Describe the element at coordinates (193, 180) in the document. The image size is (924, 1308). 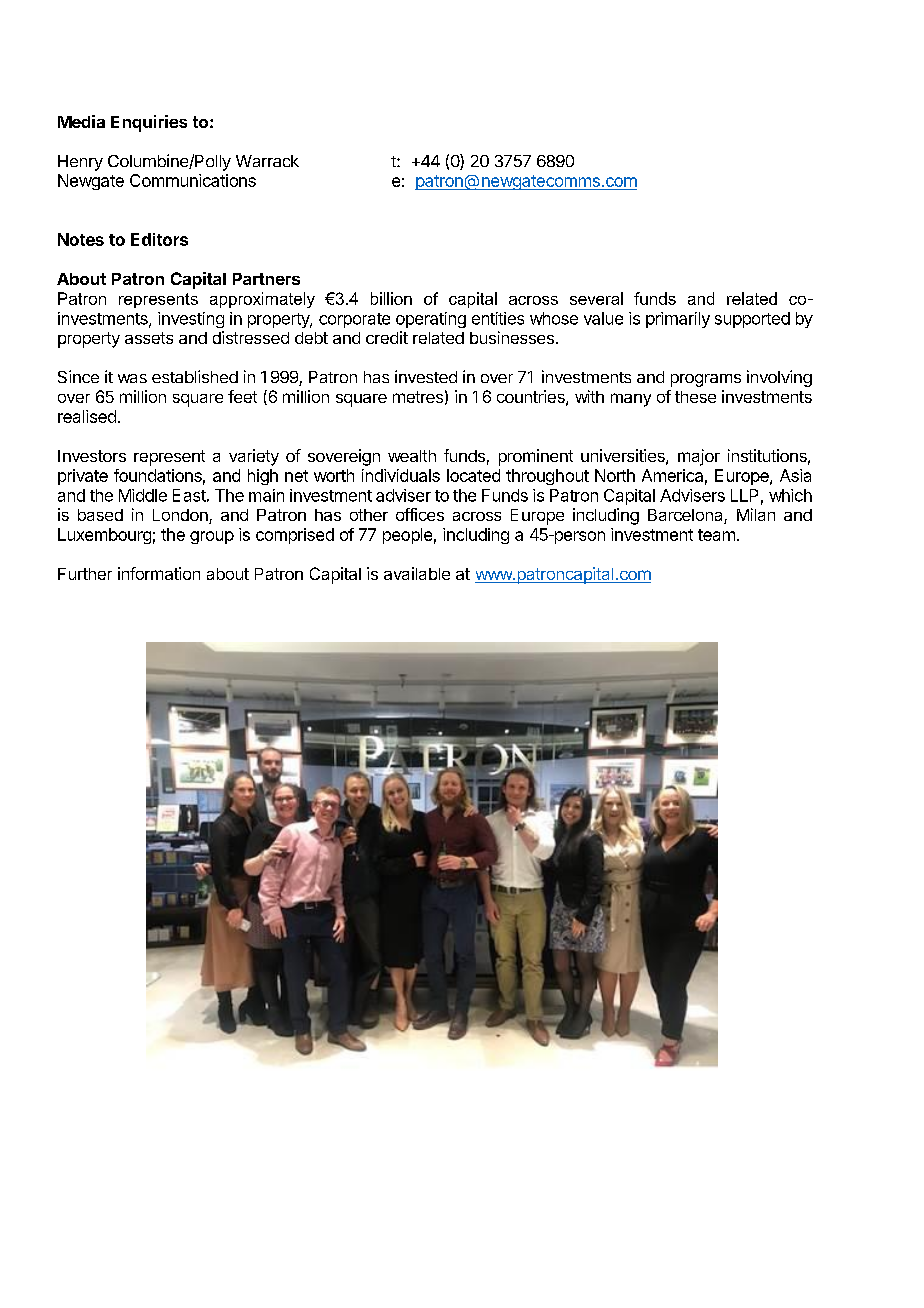
I see `Communications` at that location.
